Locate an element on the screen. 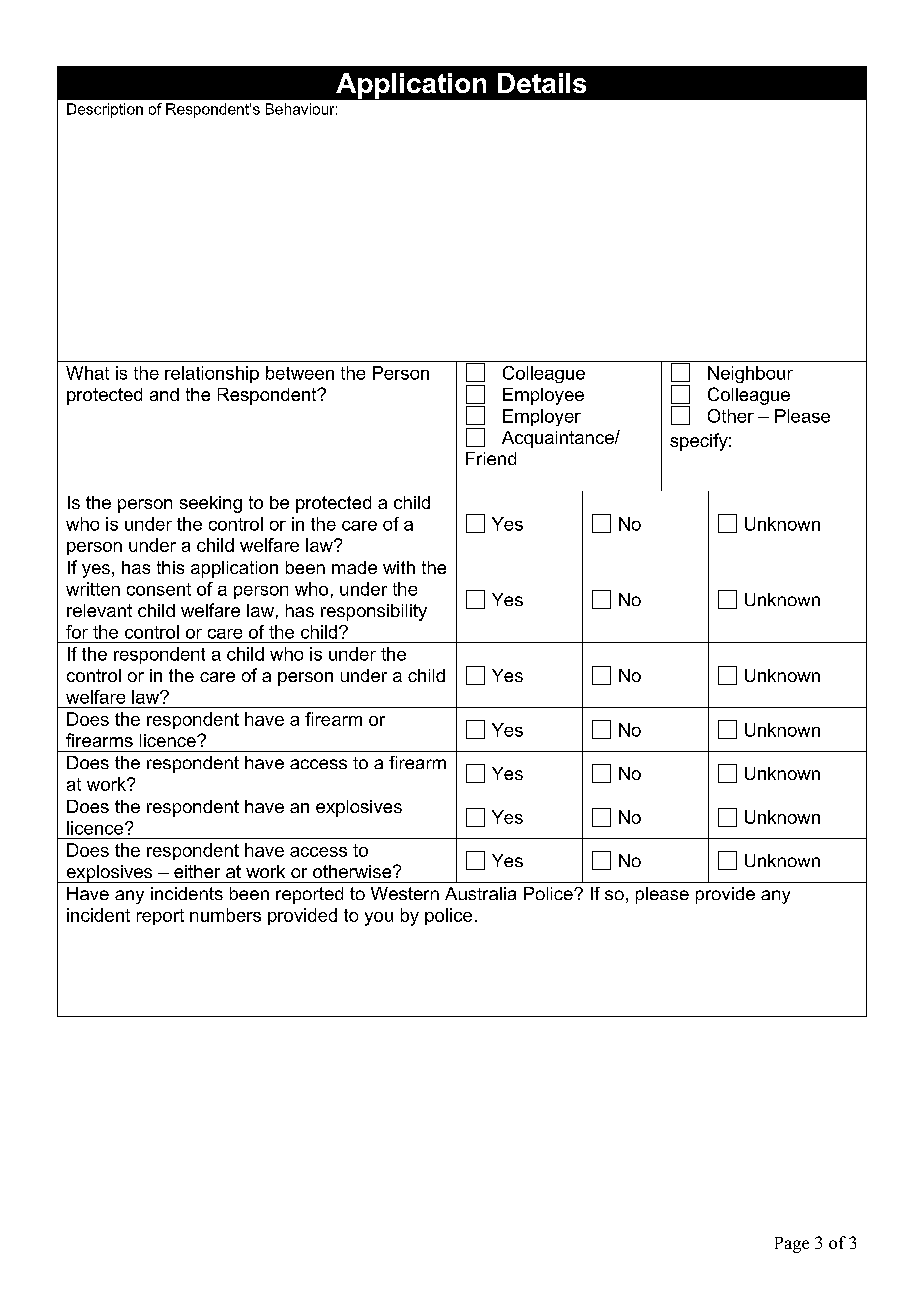 The width and height of the screenshot is (924, 1308). Employee is located at coordinates (543, 396).
